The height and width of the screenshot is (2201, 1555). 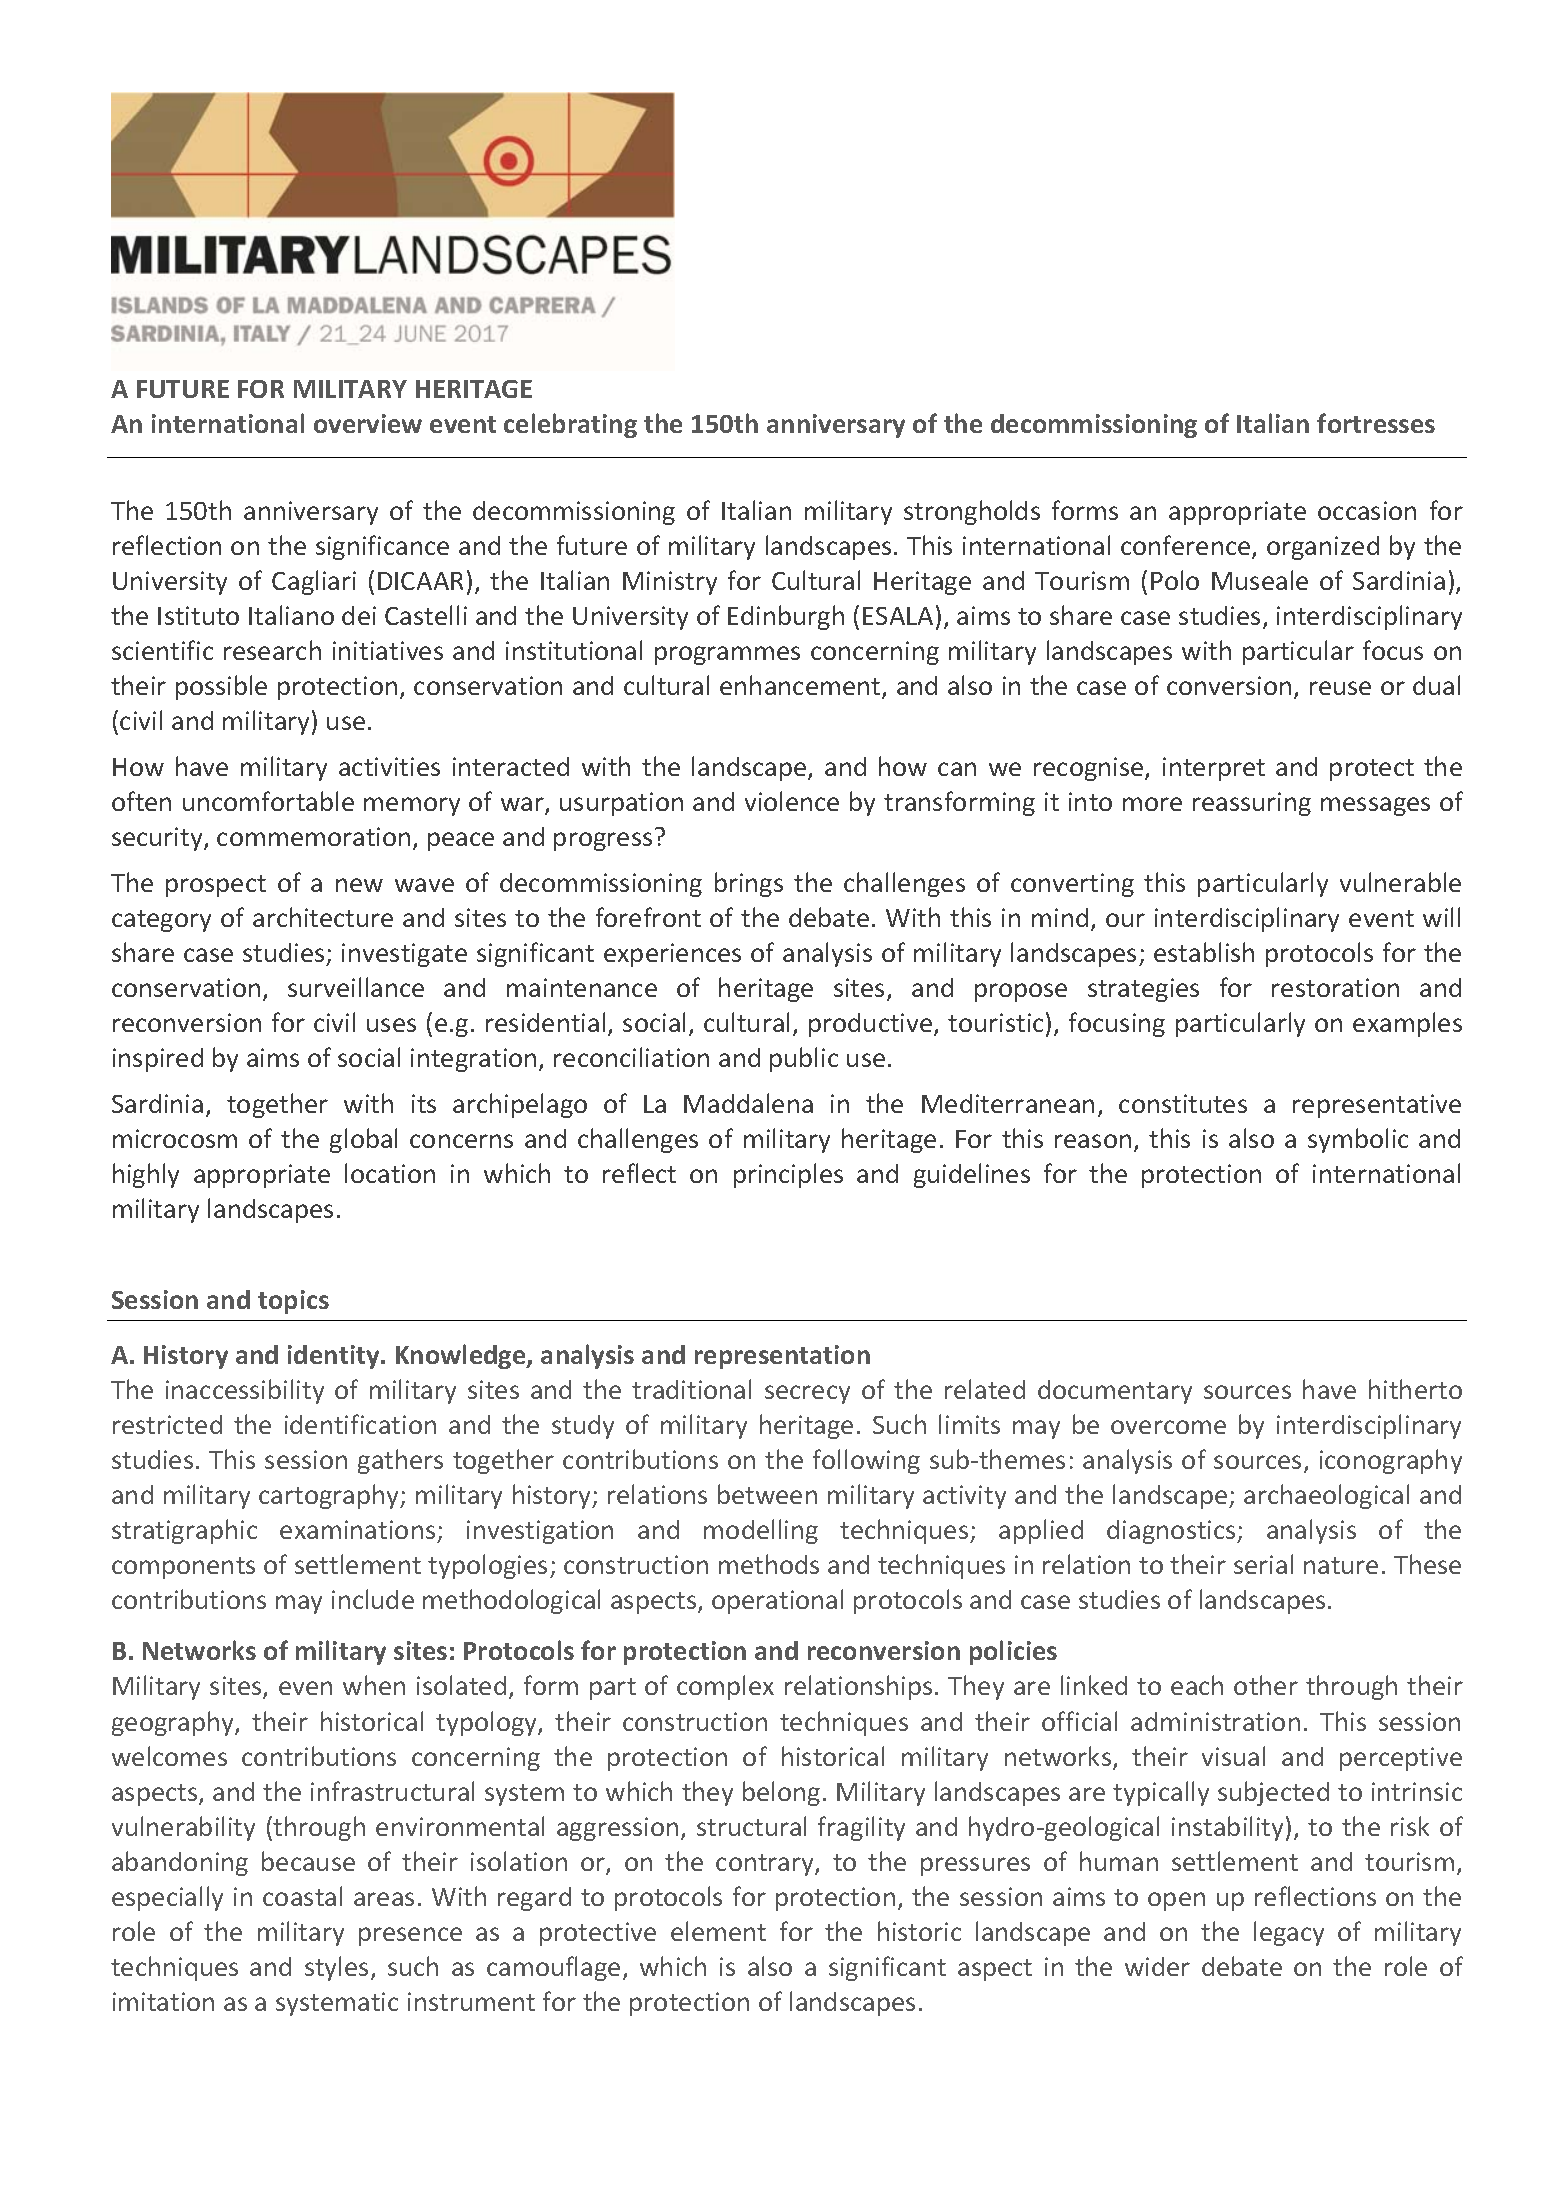 I want to click on occasion, so click(x=1367, y=510).
